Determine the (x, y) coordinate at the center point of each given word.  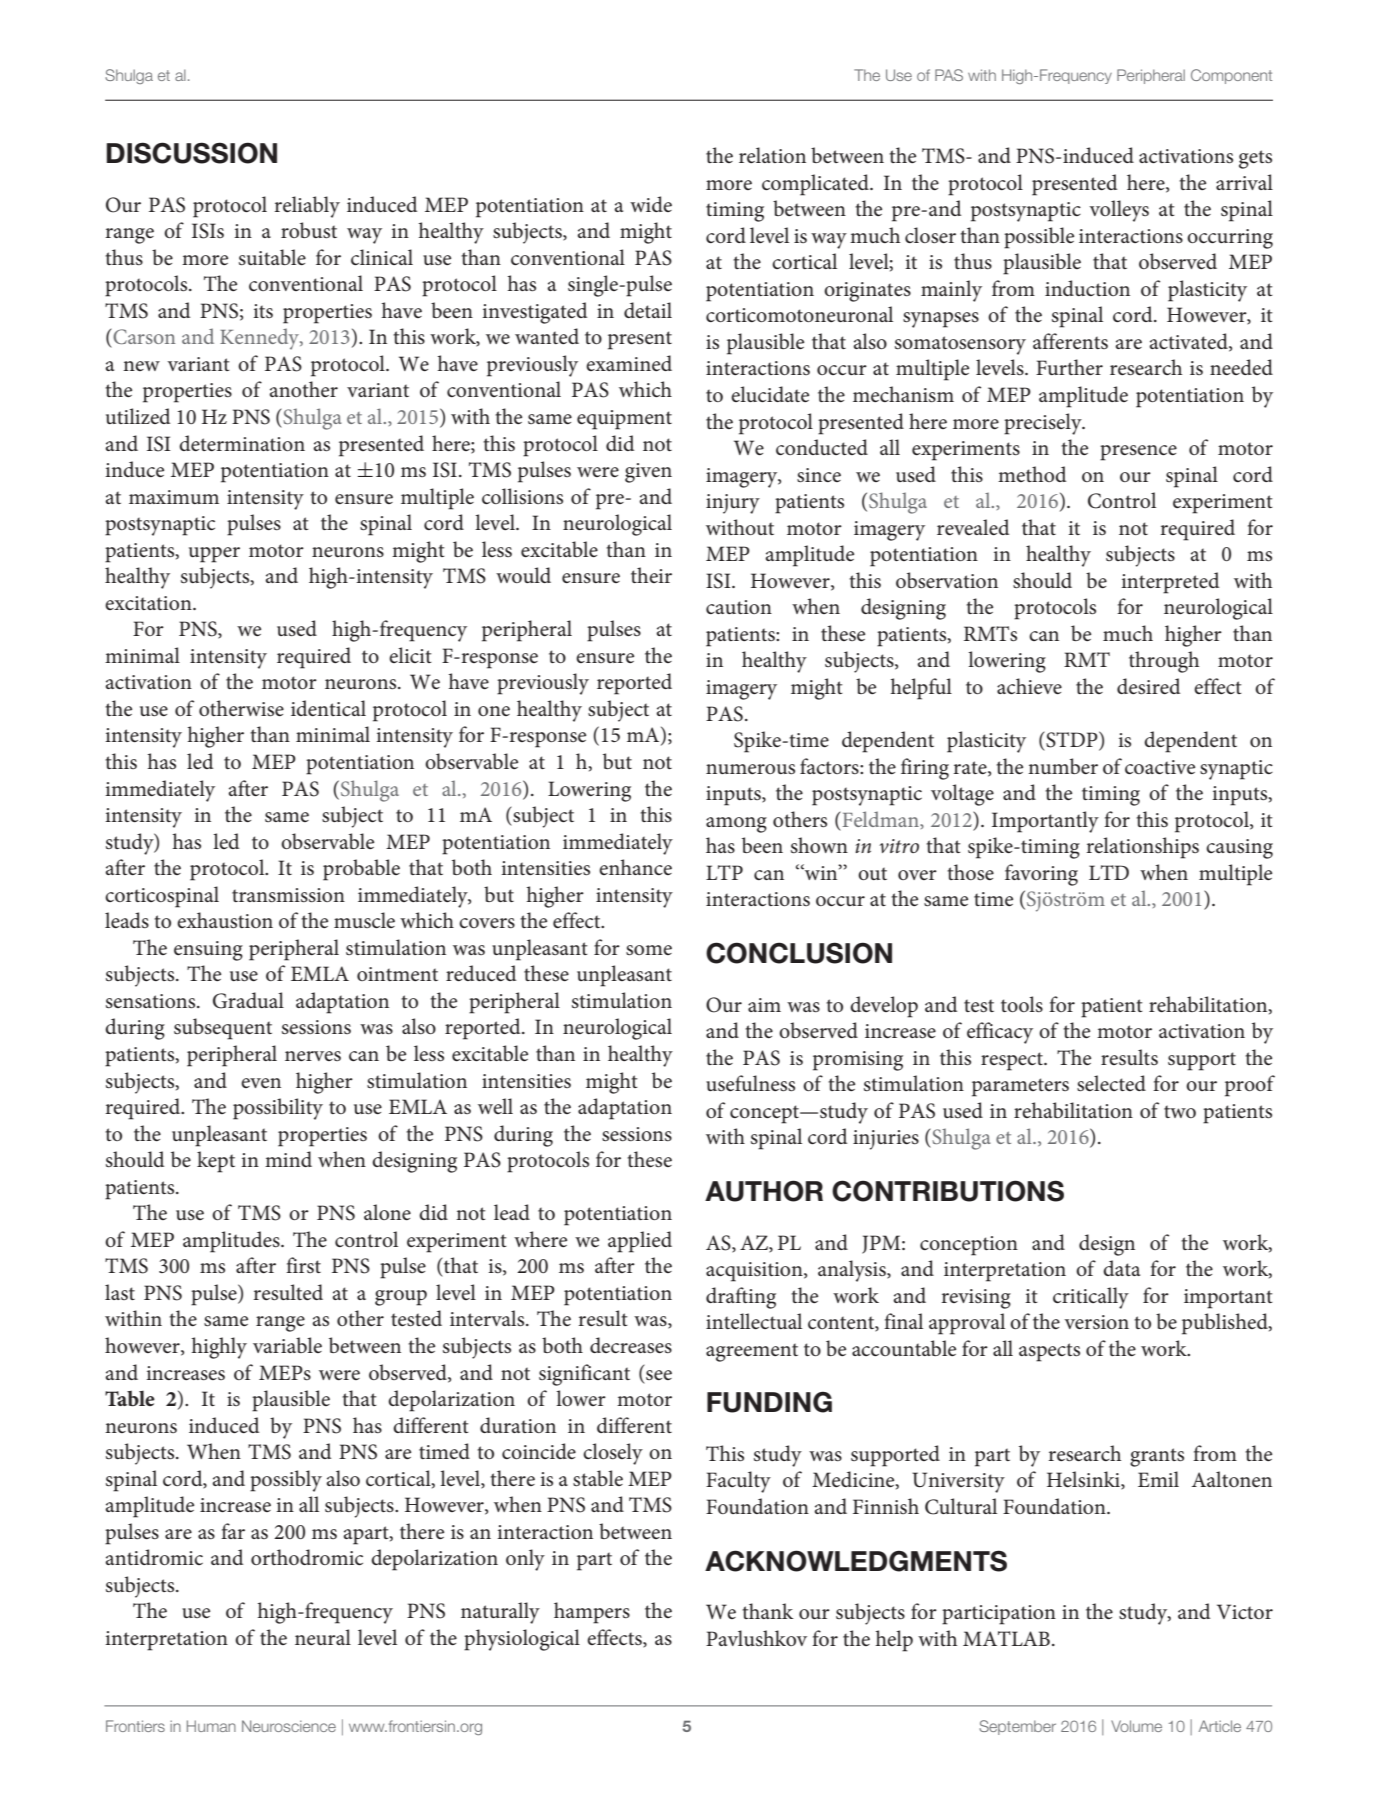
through (1164, 662)
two (1180, 1111)
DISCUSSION (192, 153)
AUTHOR (764, 1191)
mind (288, 1159)
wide (651, 204)
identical (328, 708)
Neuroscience (289, 1726)
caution (739, 607)
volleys (1119, 211)
